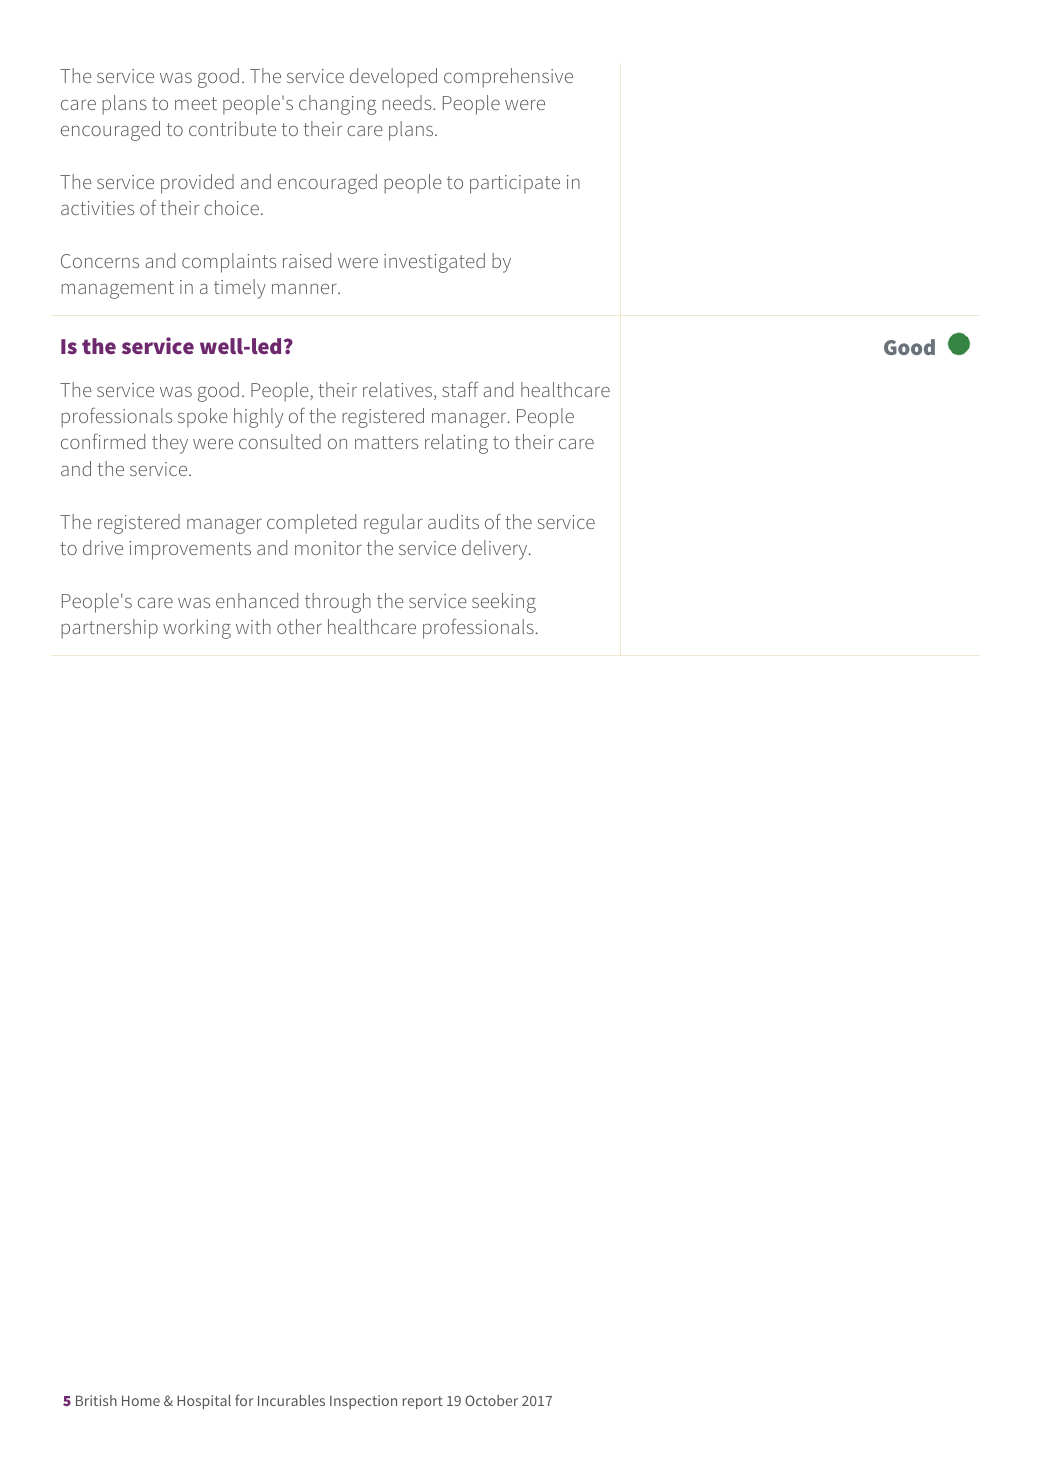 This screenshot has width=1041, height=1473. I want to click on they, so click(170, 444).
